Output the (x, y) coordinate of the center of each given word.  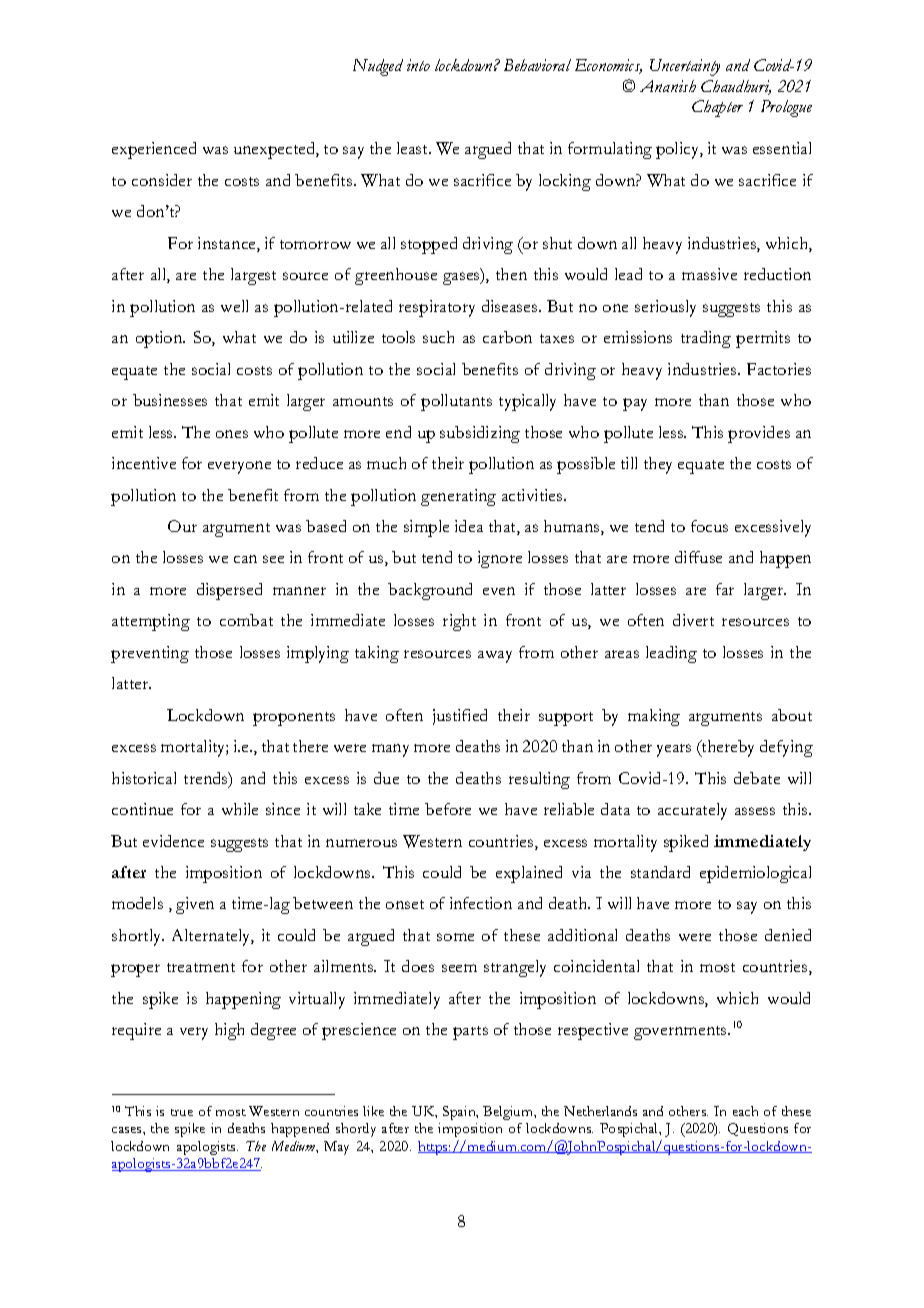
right (459, 622)
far (725, 589)
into (418, 65)
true (182, 1112)
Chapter (717, 108)
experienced (154, 150)
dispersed (229, 591)
